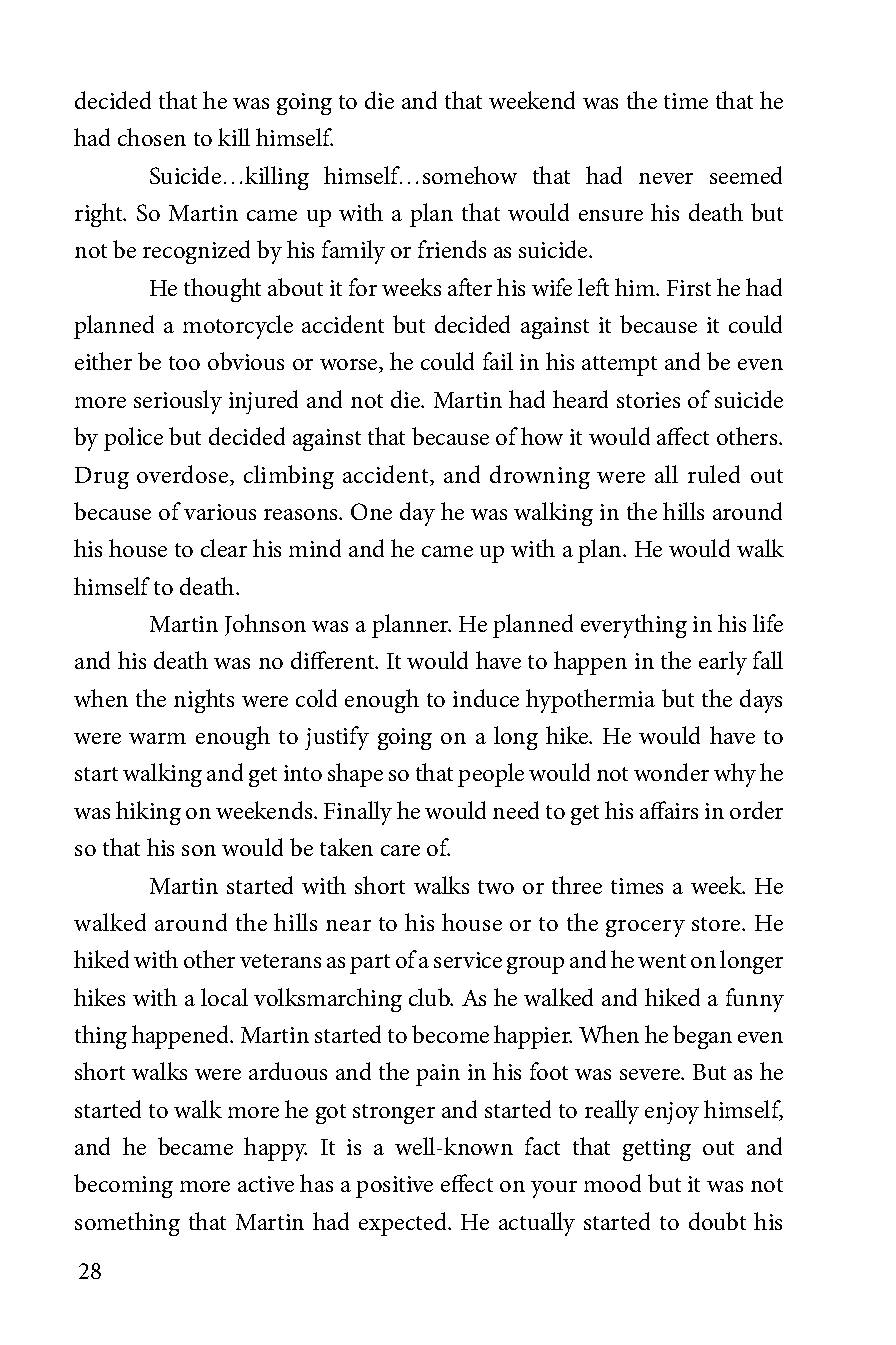  I want to click on ruled, so click(714, 474).
